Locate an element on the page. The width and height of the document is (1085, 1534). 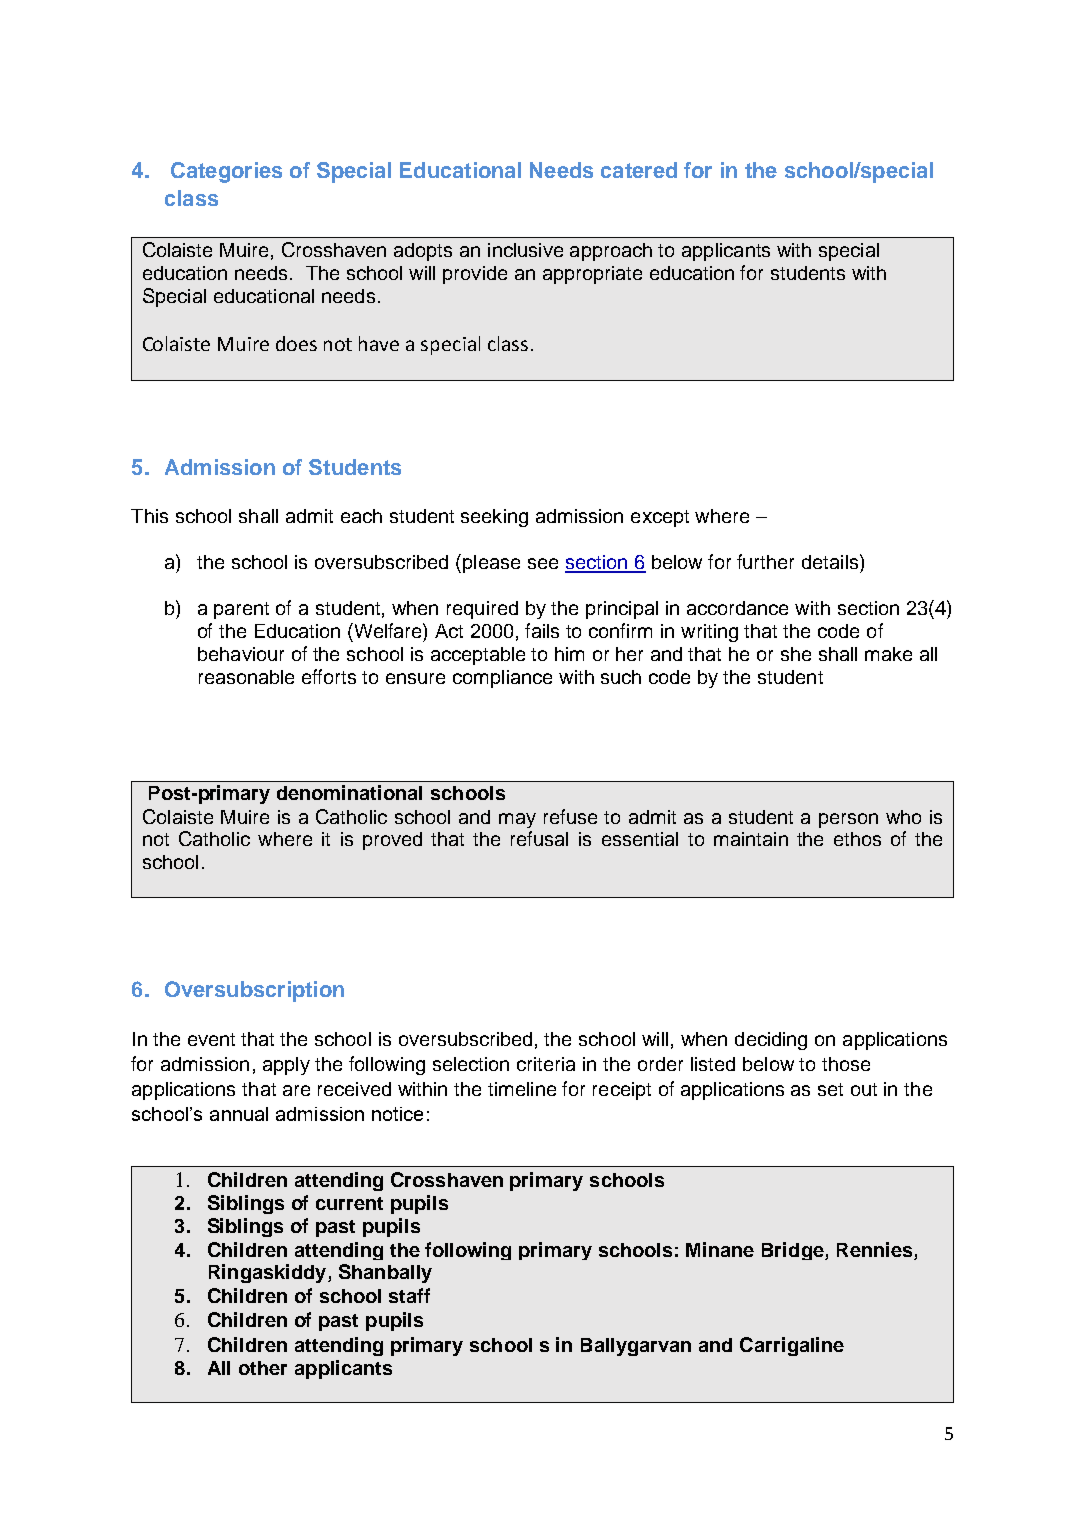
other is located at coordinates (263, 1368).
